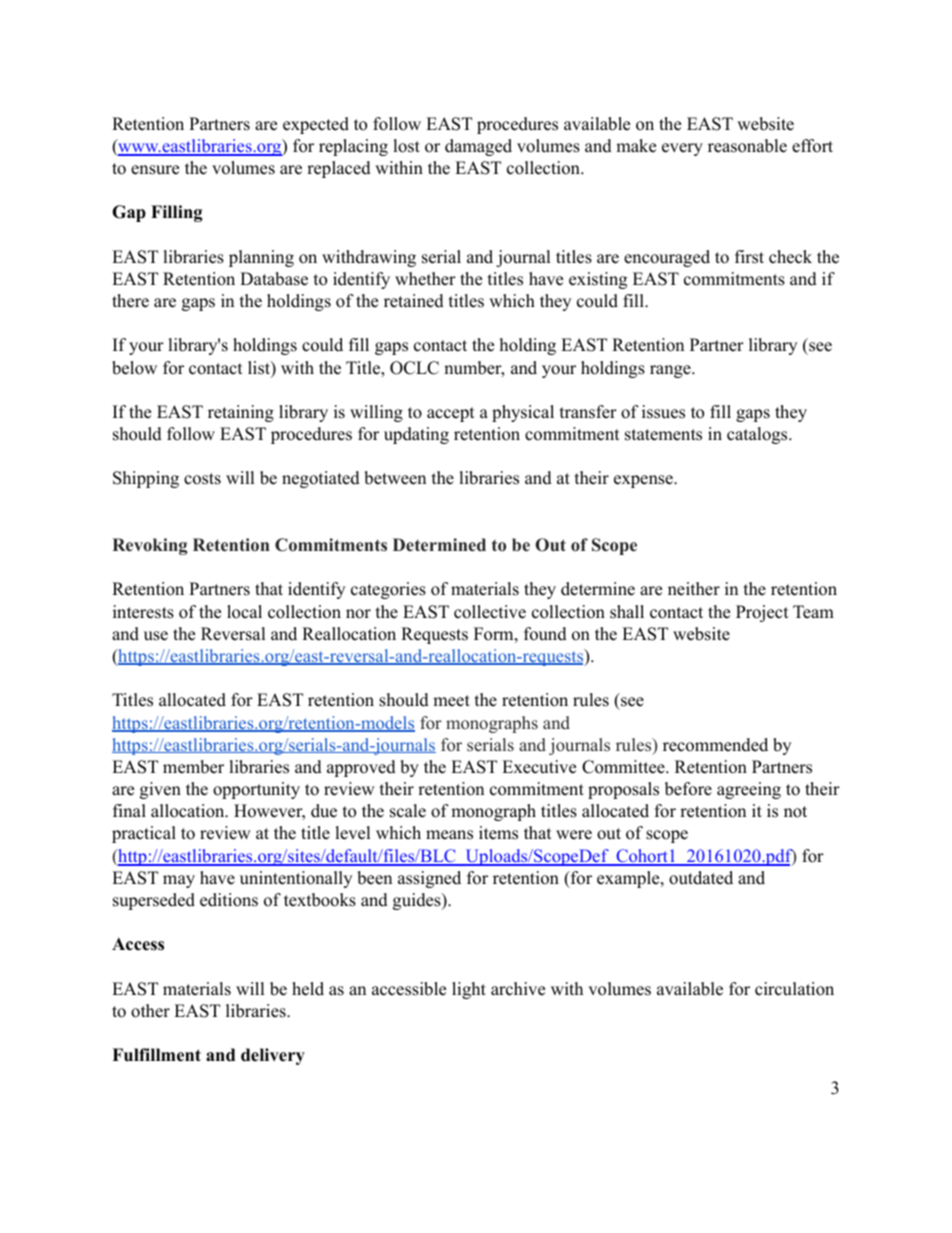 The width and height of the page is (952, 1233). I want to click on accept, so click(451, 414).
